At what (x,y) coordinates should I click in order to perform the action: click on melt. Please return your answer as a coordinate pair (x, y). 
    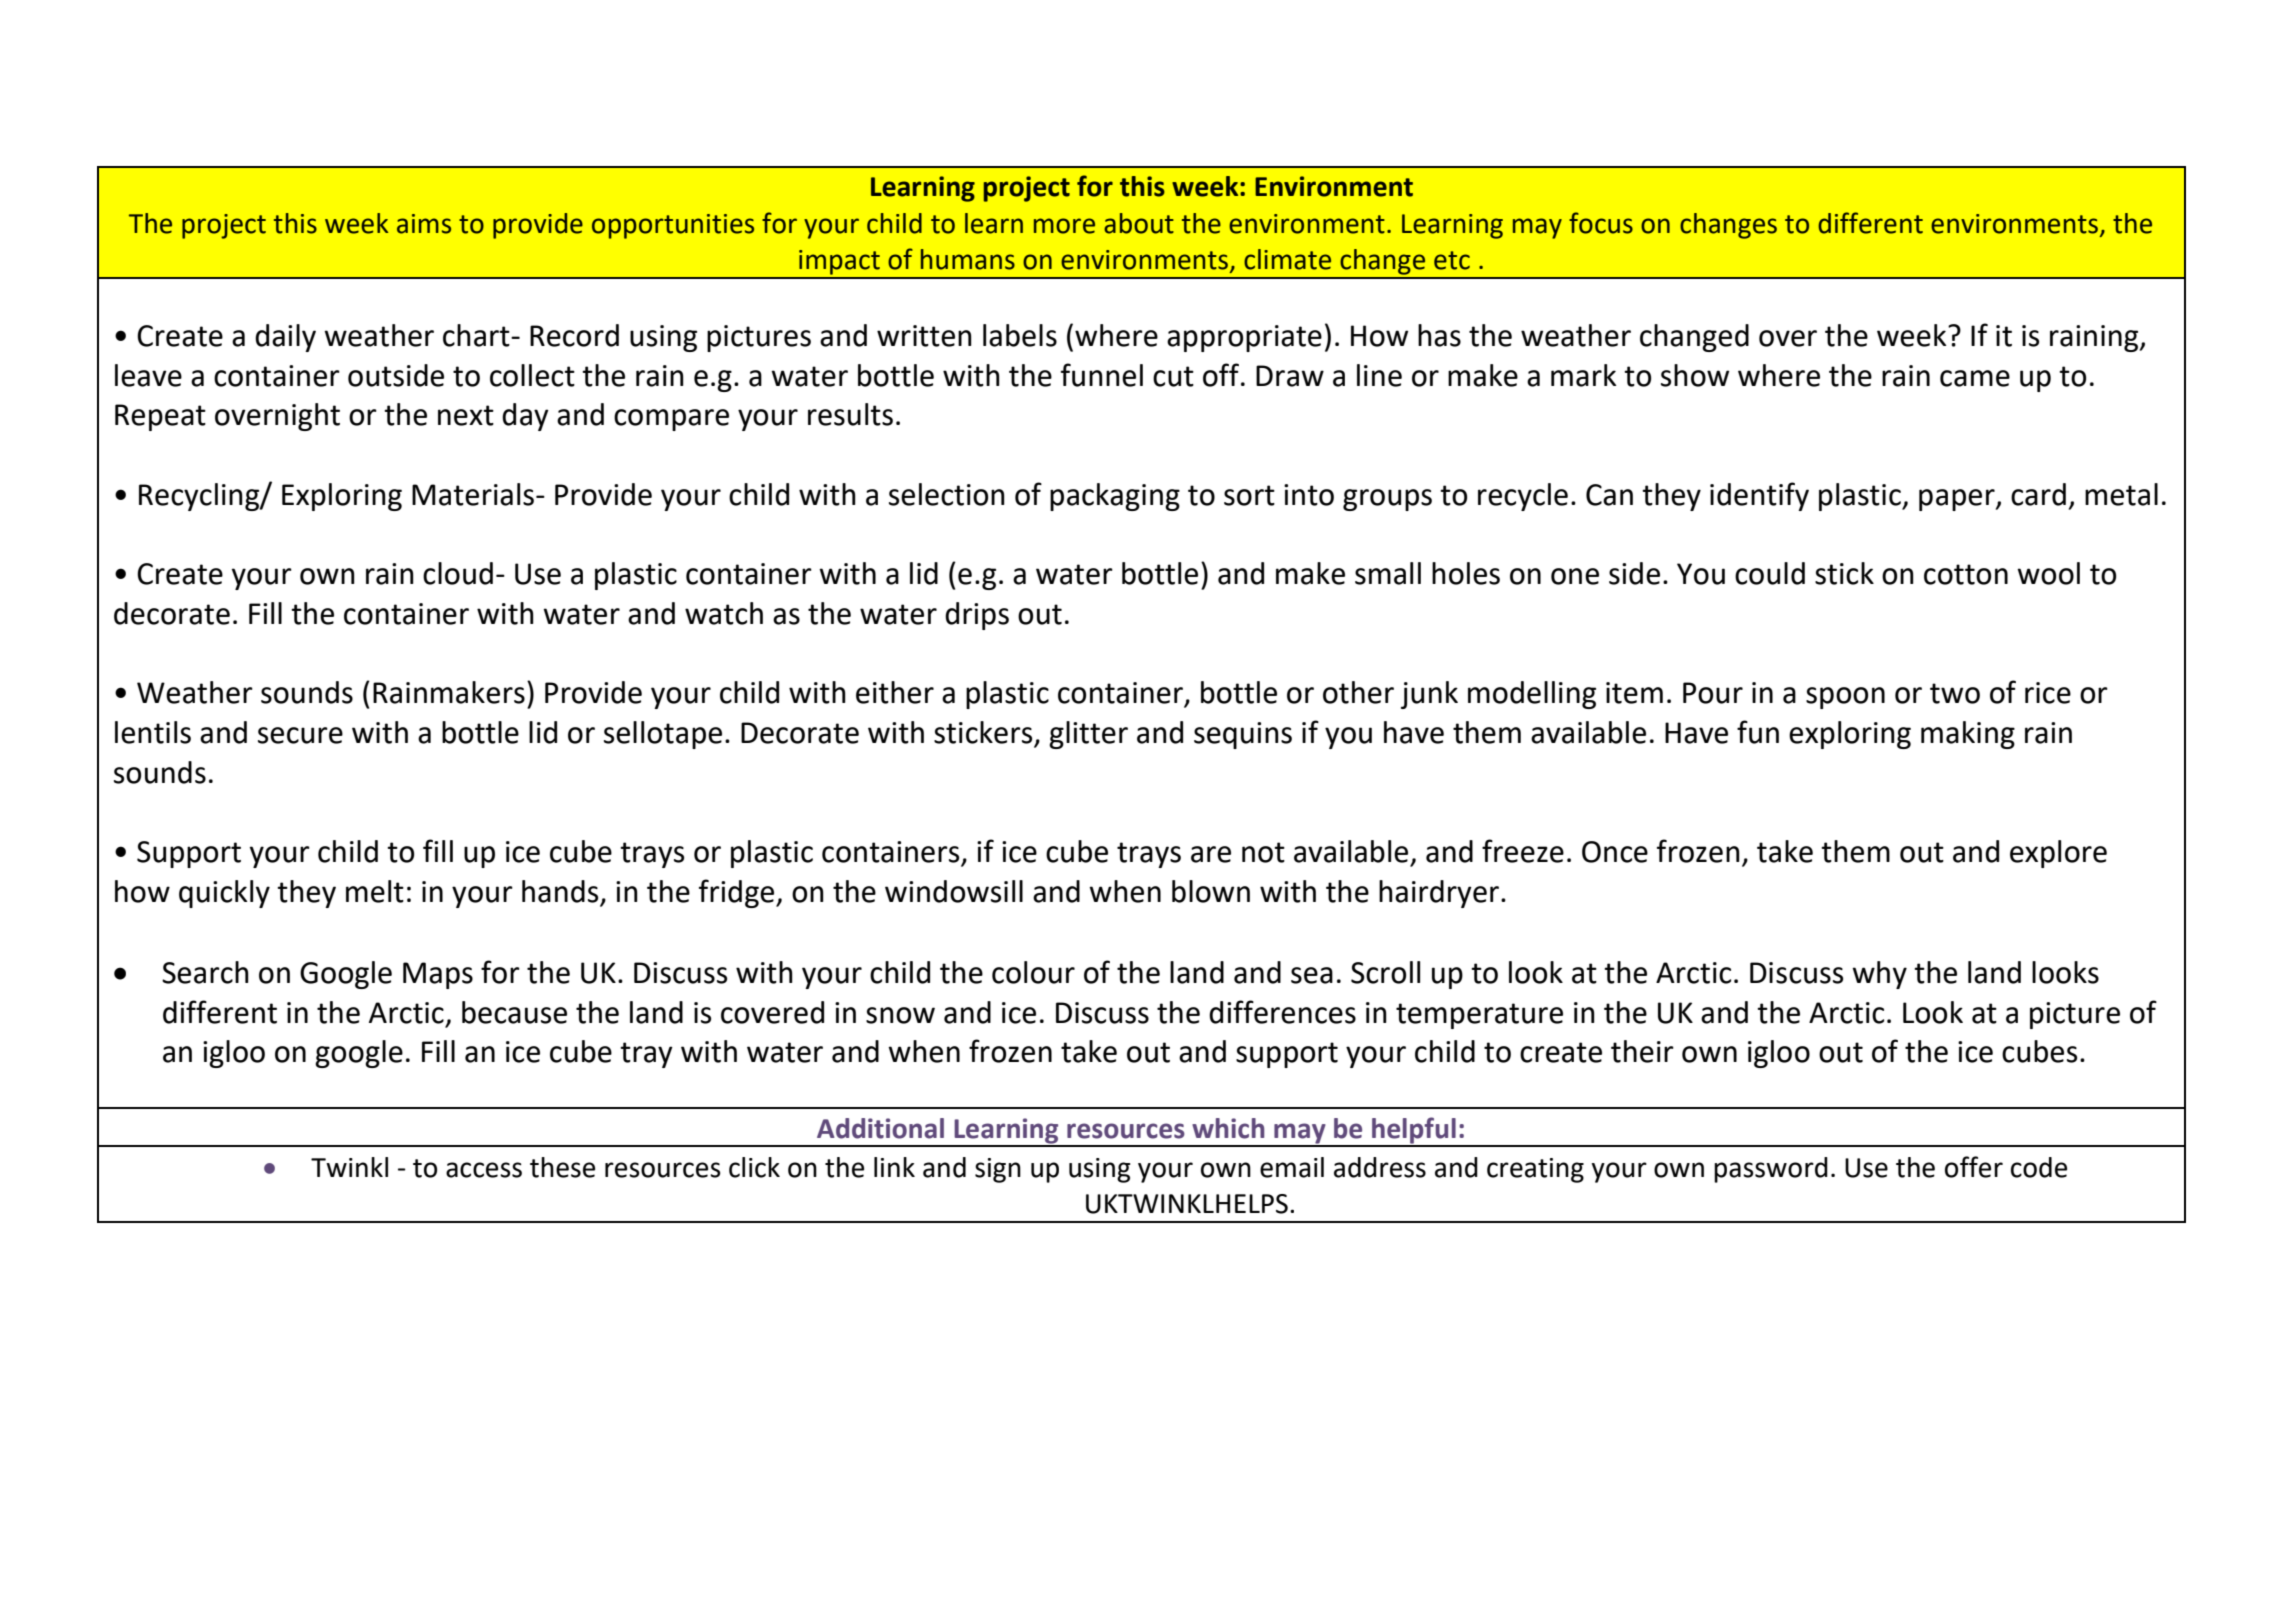
    Looking at the image, I should click on (375, 891).
